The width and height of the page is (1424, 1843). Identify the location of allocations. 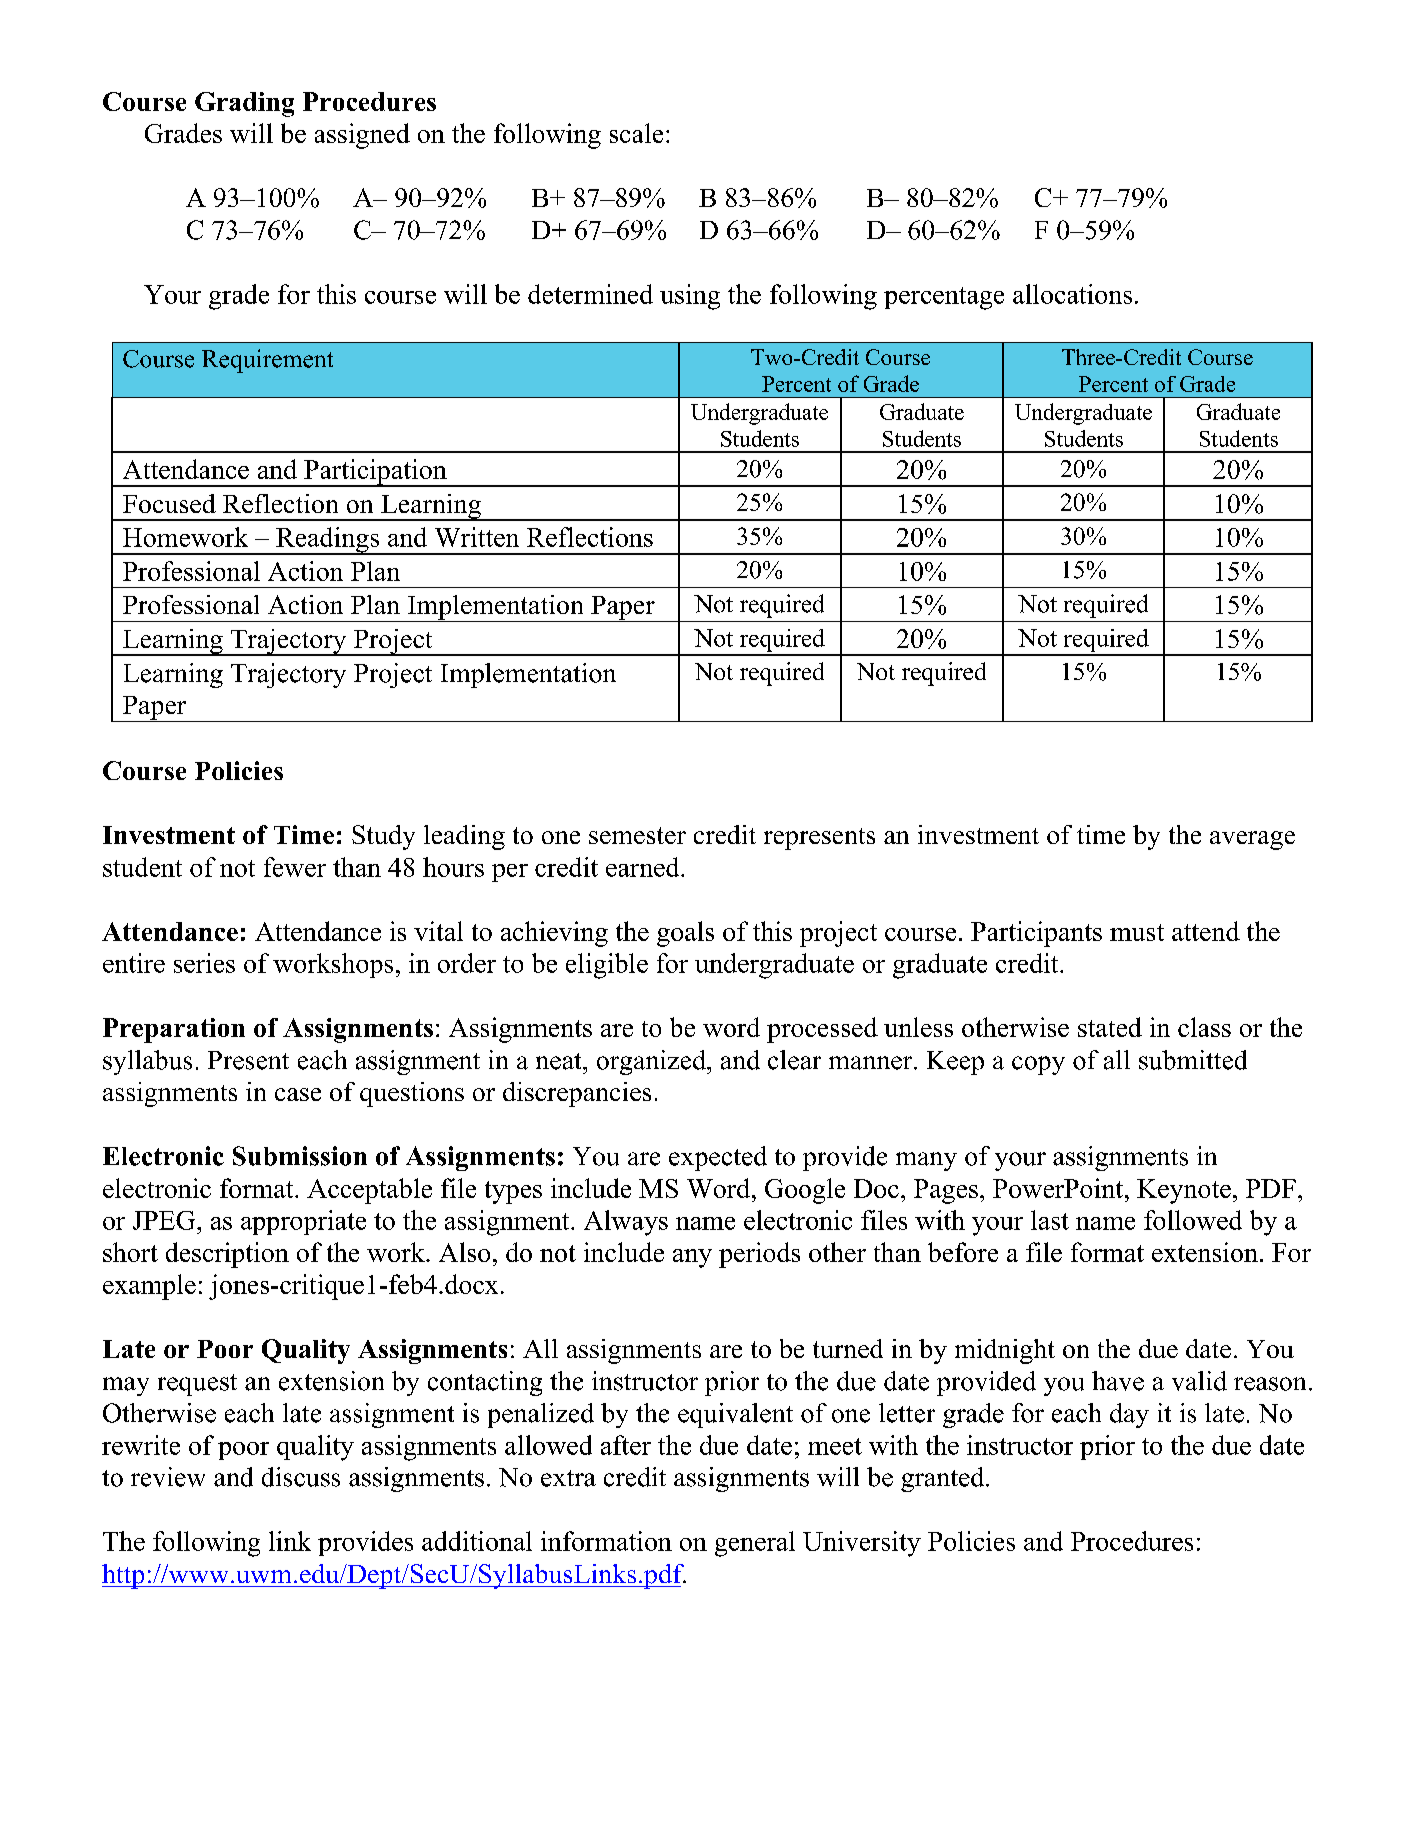
(1072, 294).
